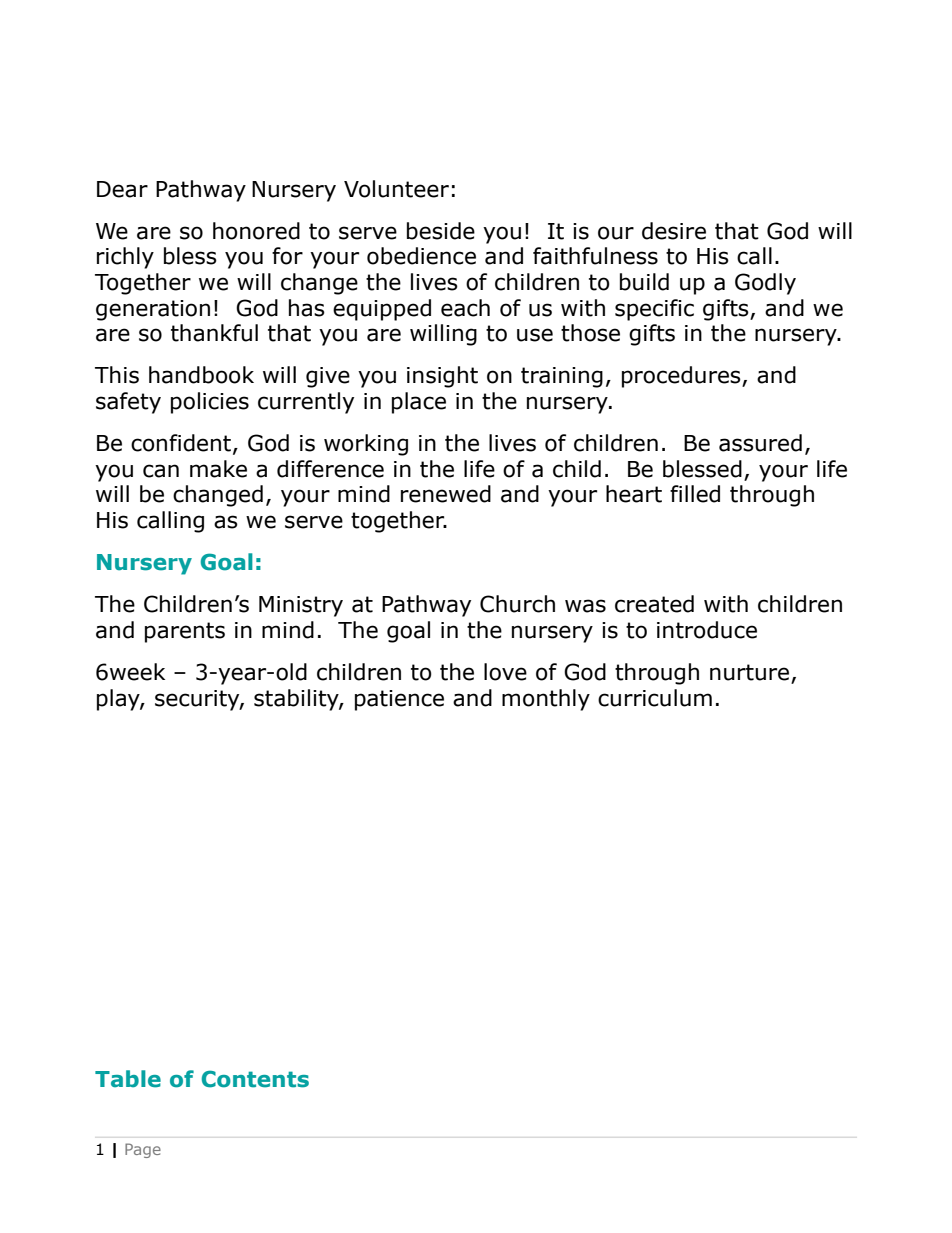 The image size is (952, 1233). Describe the element at coordinates (682, 377) in the screenshot. I see `procedures` at that location.
